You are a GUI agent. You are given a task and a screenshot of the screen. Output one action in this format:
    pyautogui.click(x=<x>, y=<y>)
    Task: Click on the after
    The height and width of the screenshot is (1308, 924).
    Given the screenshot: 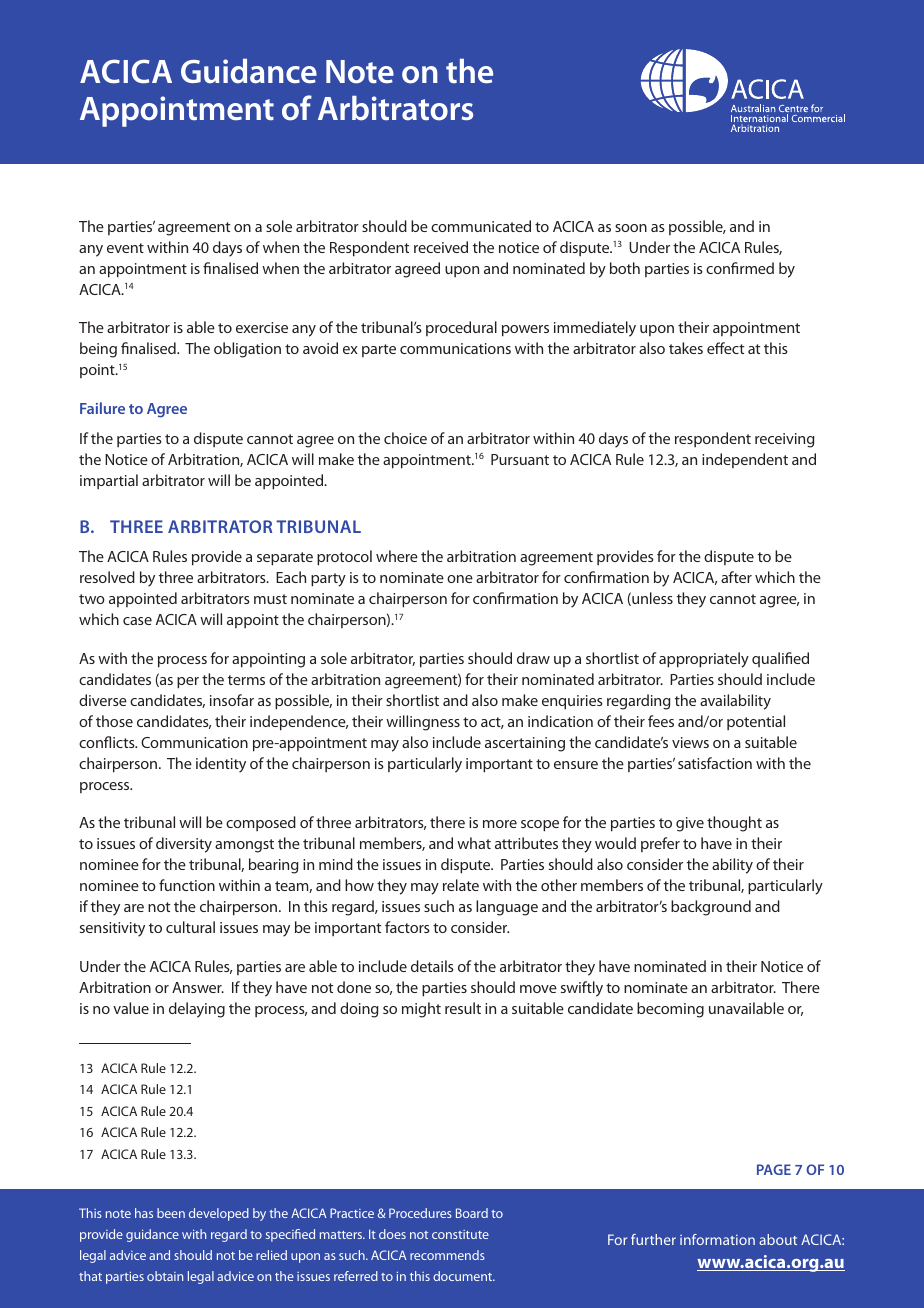 What is the action you would take?
    pyautogui.click(x=736, y=577)
